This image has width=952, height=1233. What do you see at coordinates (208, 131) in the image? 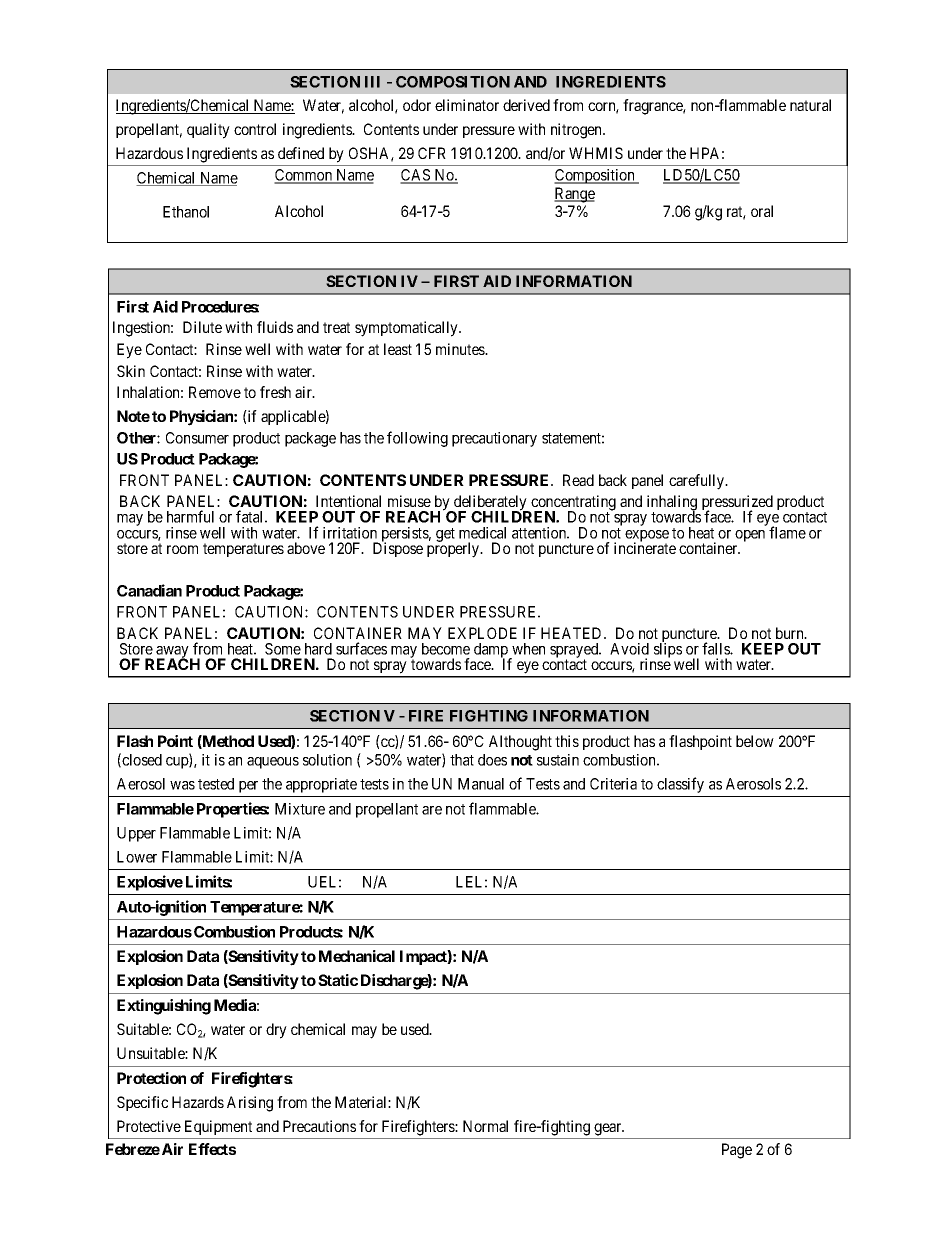
I see `quality` at bounding box center [208, 131].
